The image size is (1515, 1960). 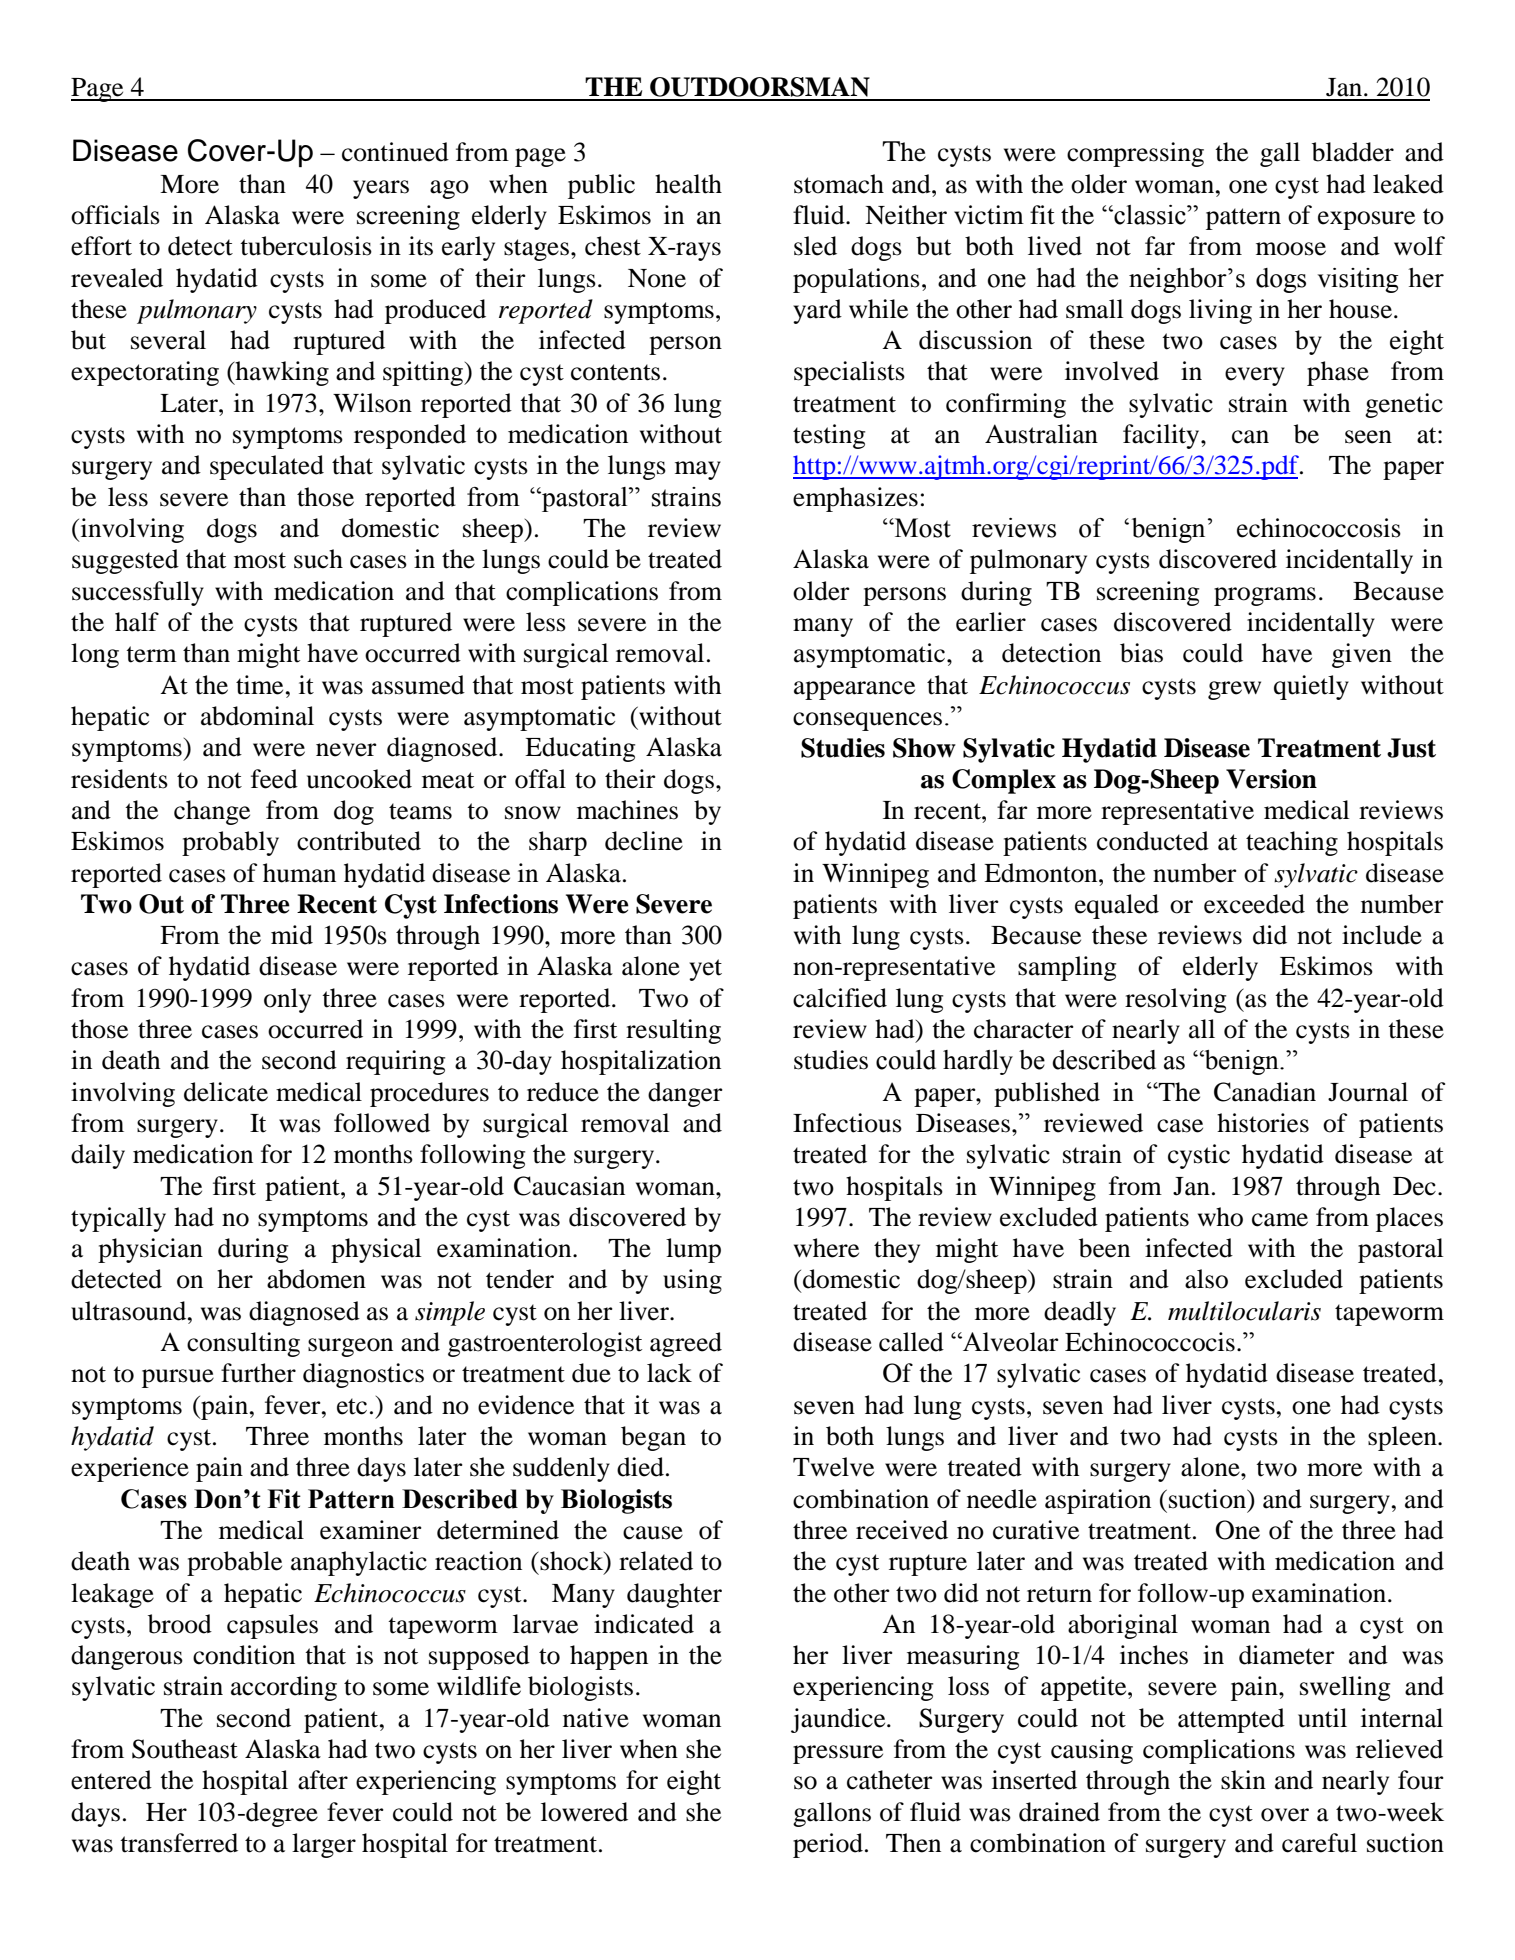 I want to click on health, so click(x=688, y=184).
